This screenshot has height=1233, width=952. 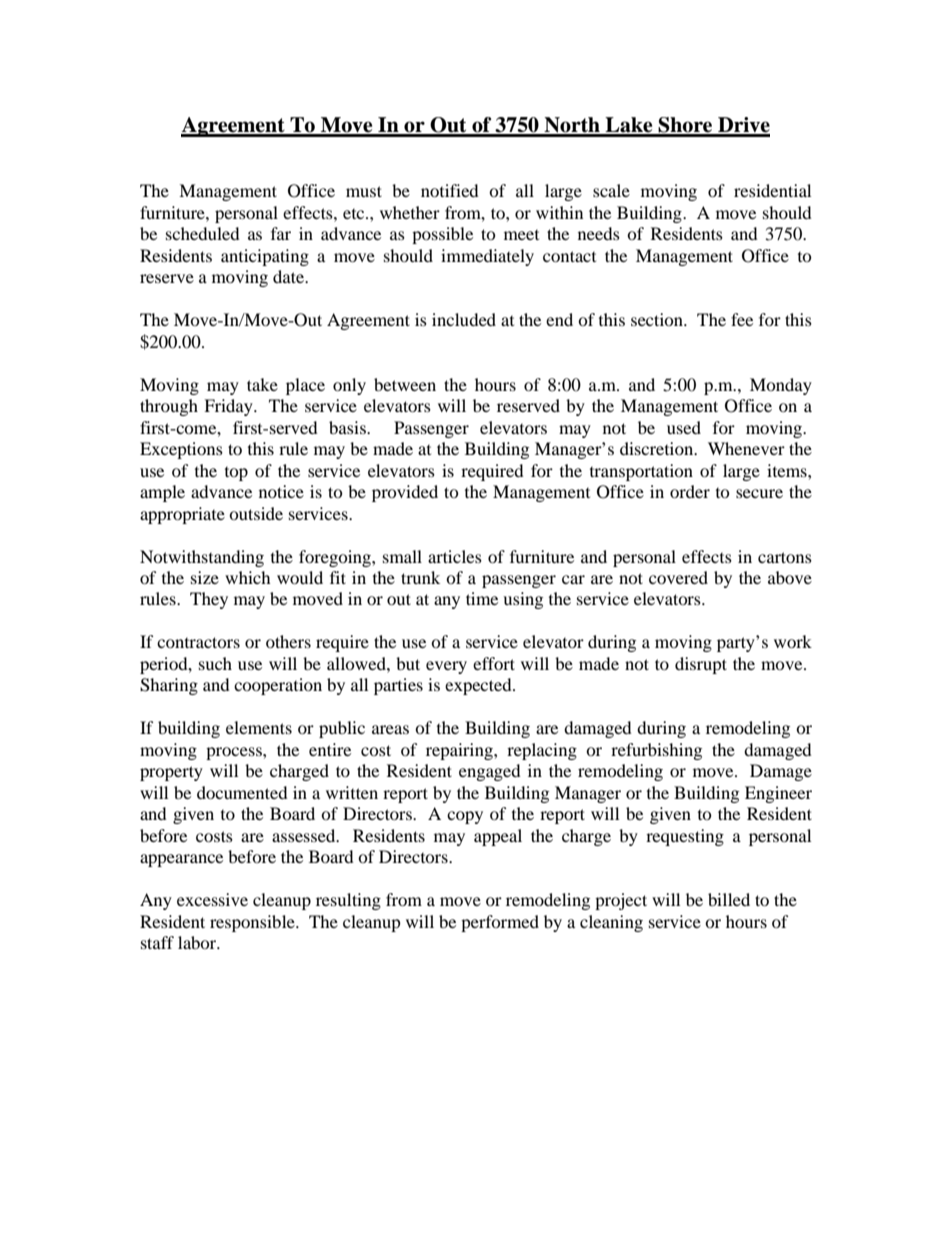 I want to click on fee, so click(x=742, y=319).
